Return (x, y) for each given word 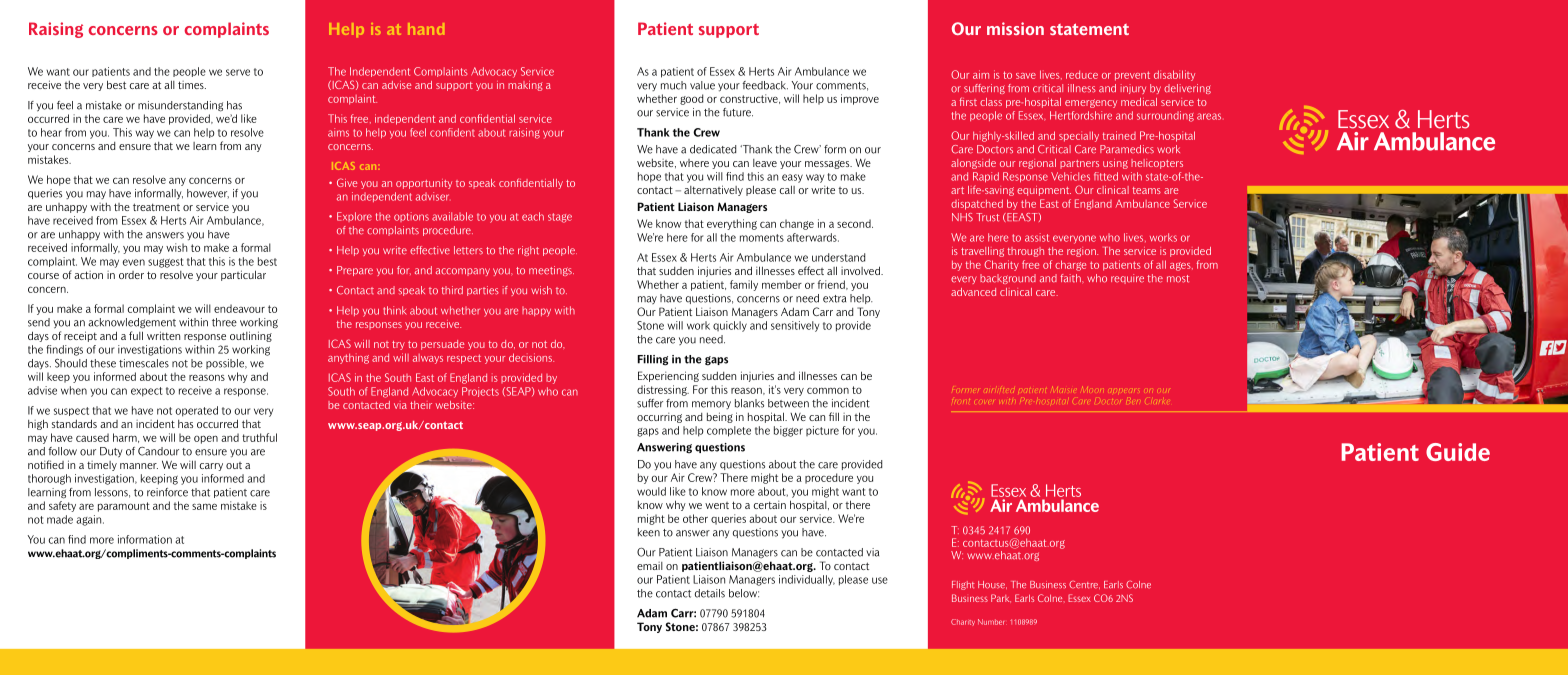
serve (238, 72)
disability (1174, 75)
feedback (765, 85)
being (720, 417)
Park (1001, 598)
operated (196, 411)
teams (1146, 190)
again (90, 520)
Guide (1458, 452)
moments (762, 238)
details (710, 593)
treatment (156, 207)
